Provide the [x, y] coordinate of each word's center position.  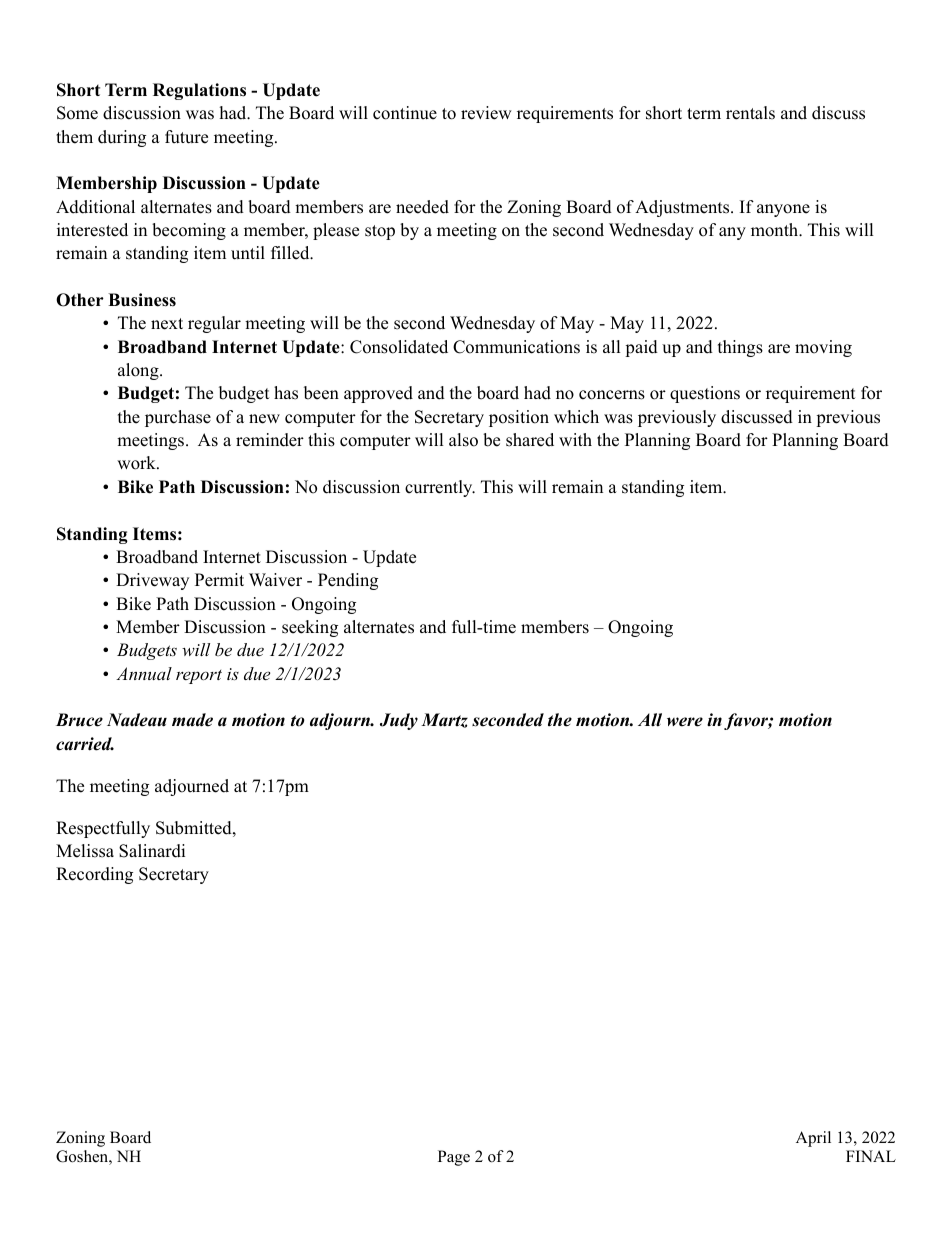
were [685, 722]
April [813, 1139]
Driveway [152, 581]
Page [454, 1158]
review [486, 113]
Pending [348, 581]
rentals [750, 113]
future [186, 137]
